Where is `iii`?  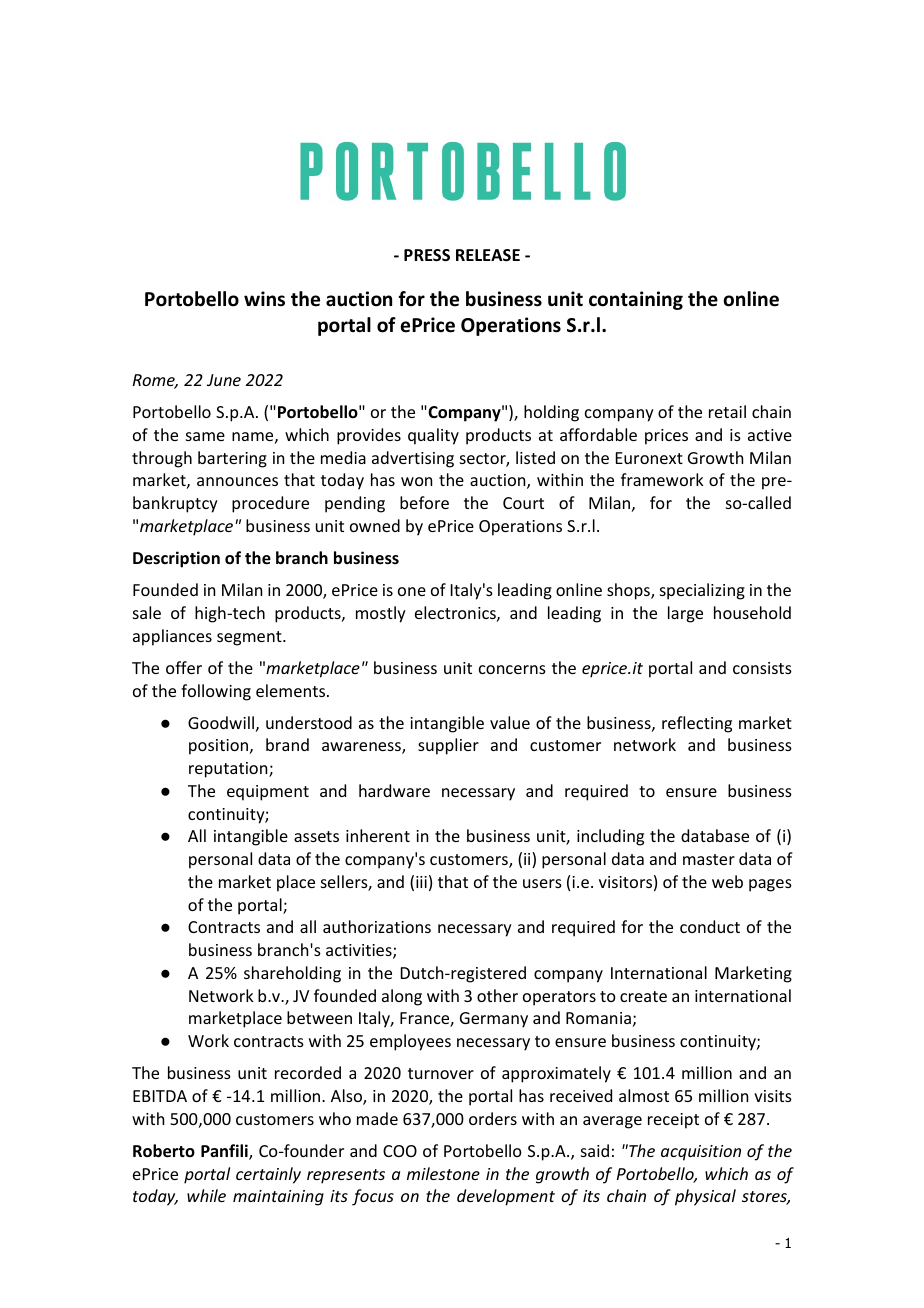
iii is located at coordinates (421, 882).
